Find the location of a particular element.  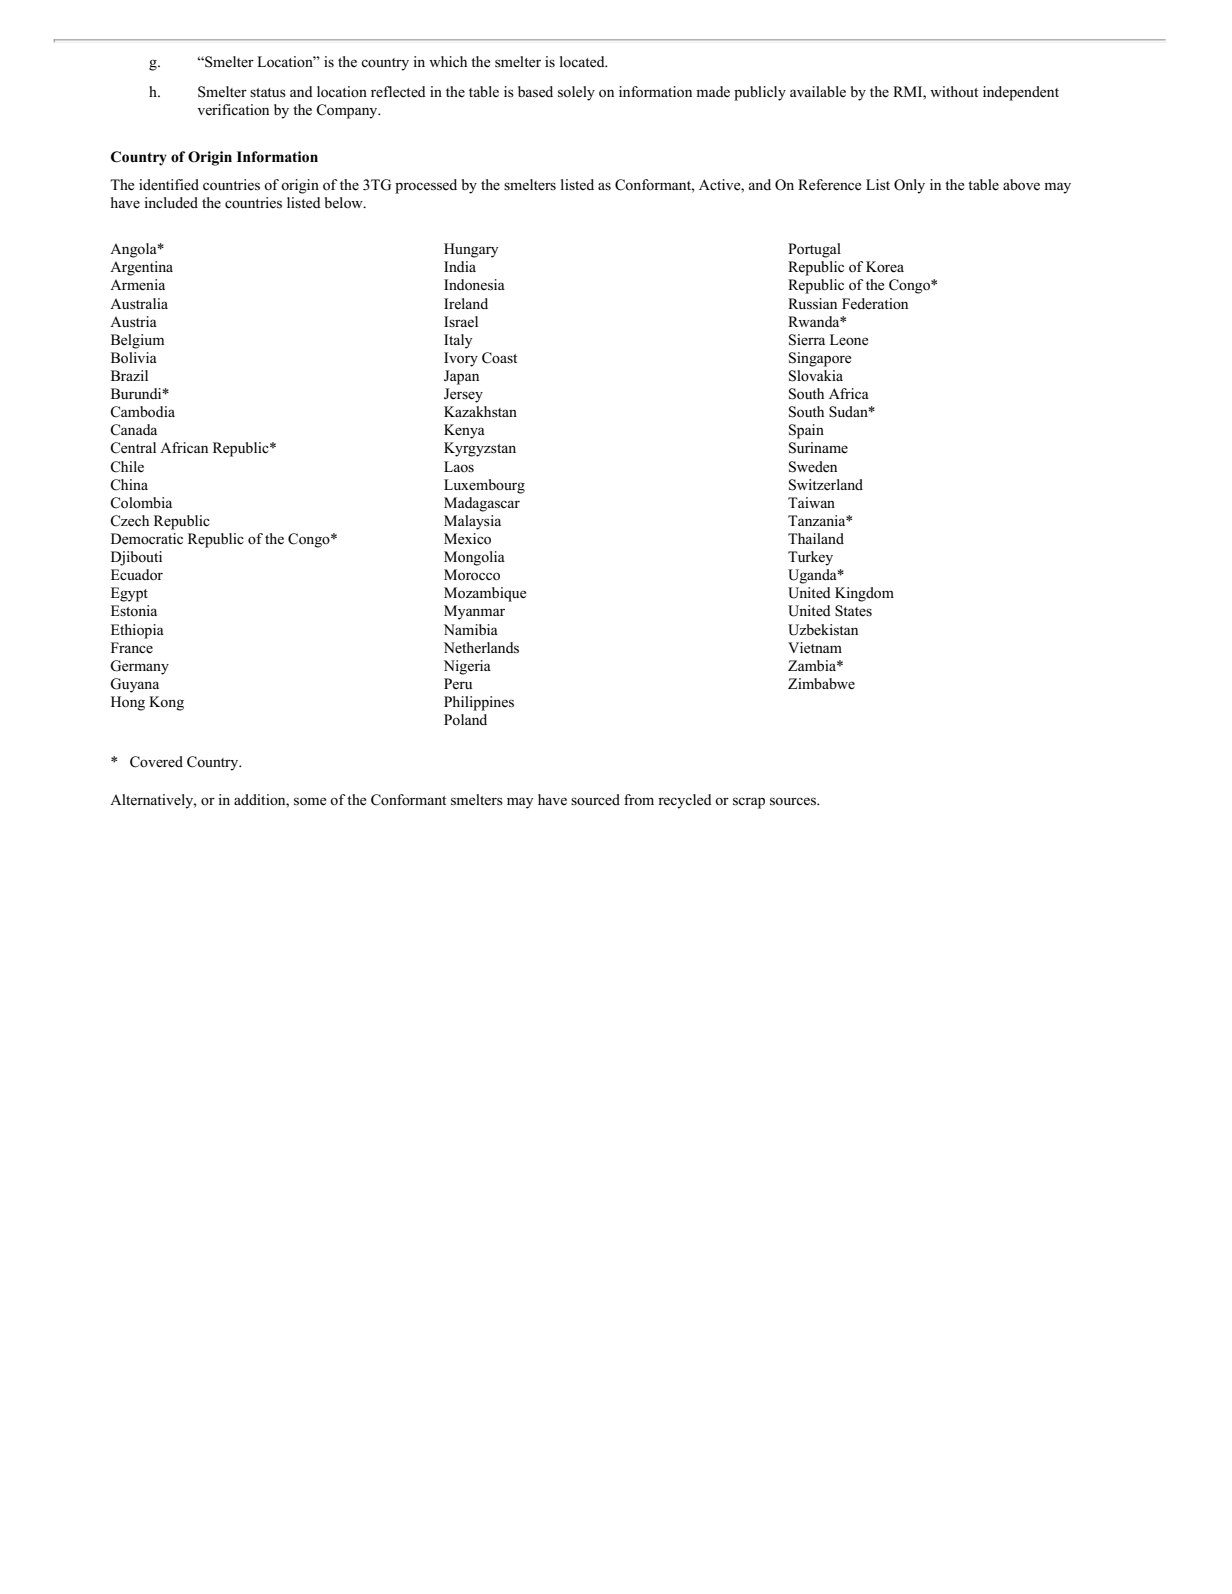

Canada is located at coordinates (134, 430).
